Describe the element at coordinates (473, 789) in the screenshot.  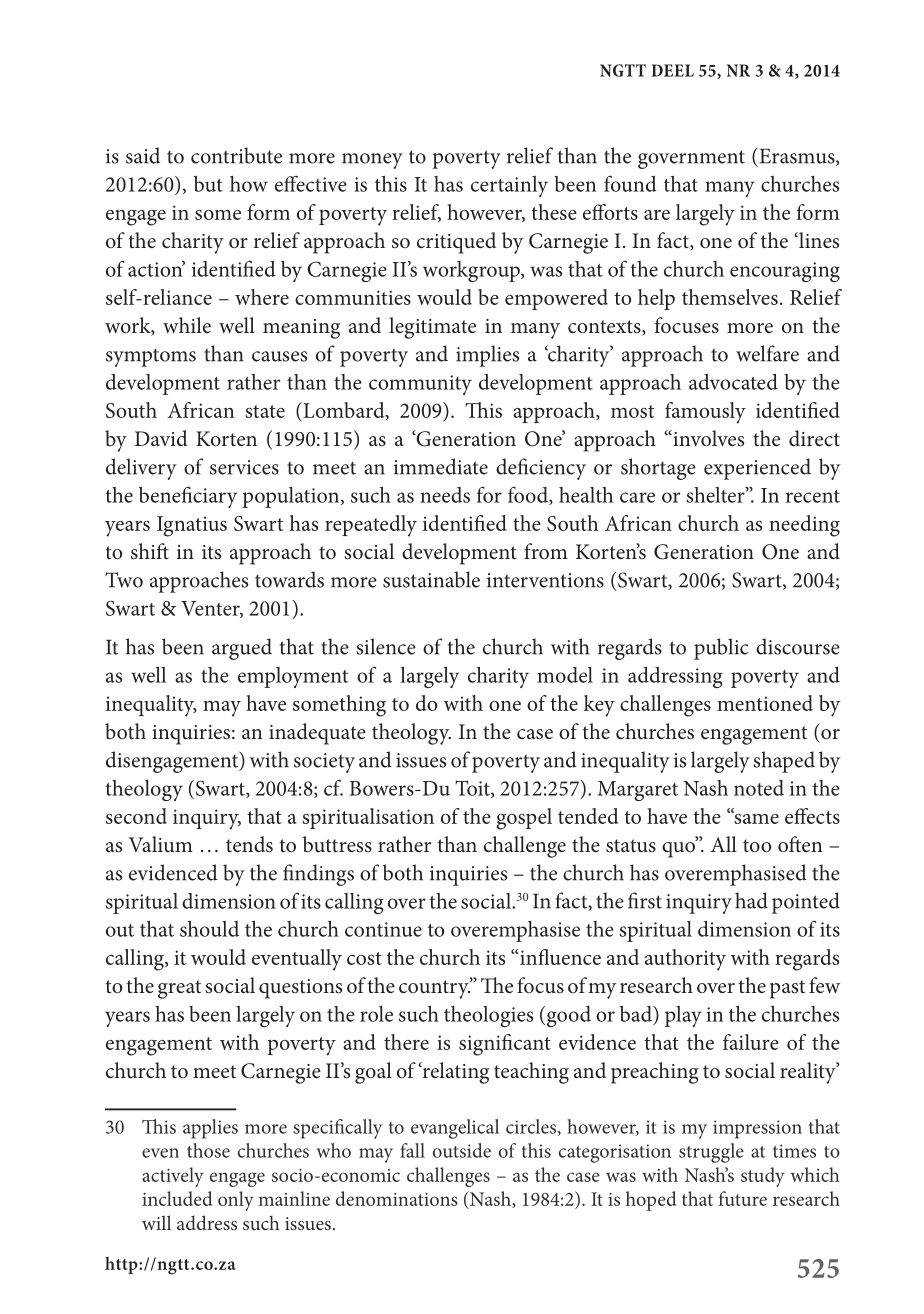
I see `Toit` at that location.
